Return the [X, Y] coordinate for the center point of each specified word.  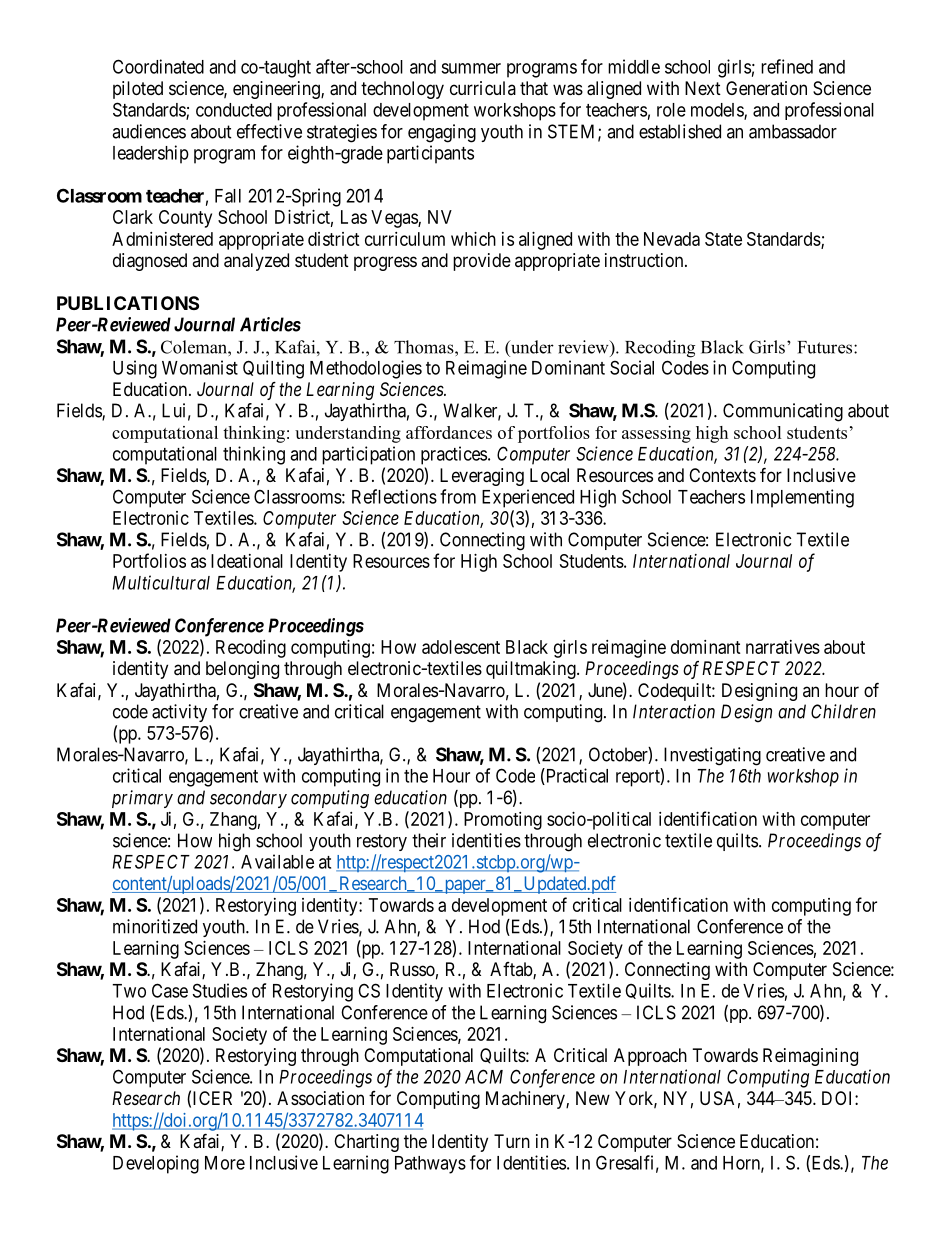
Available [277, 861]
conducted [234, 110]
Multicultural [161, 582]
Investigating [712, 756]
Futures [826, 347]
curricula [483, 88]
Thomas [425, 347]
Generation [766, 88]
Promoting [503, 821]
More [225, 1163]
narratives [783, 647]
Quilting [273, 369]
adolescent [461, 647]
